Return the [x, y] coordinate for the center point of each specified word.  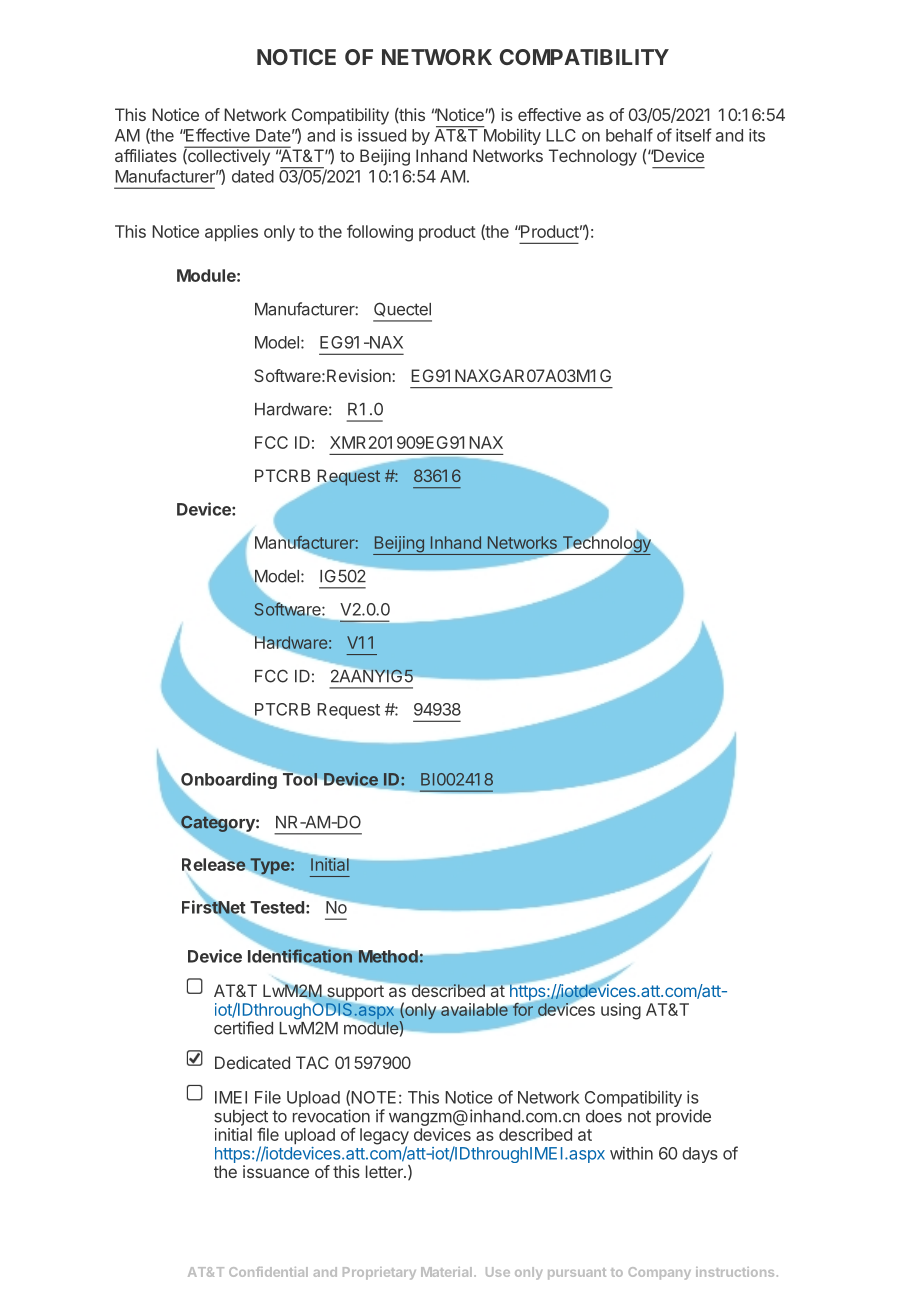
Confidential [268, 1272]
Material [446, 1272]
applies [231, 233]
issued [382, 135]
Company [659, 1273]
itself [694, 135]
